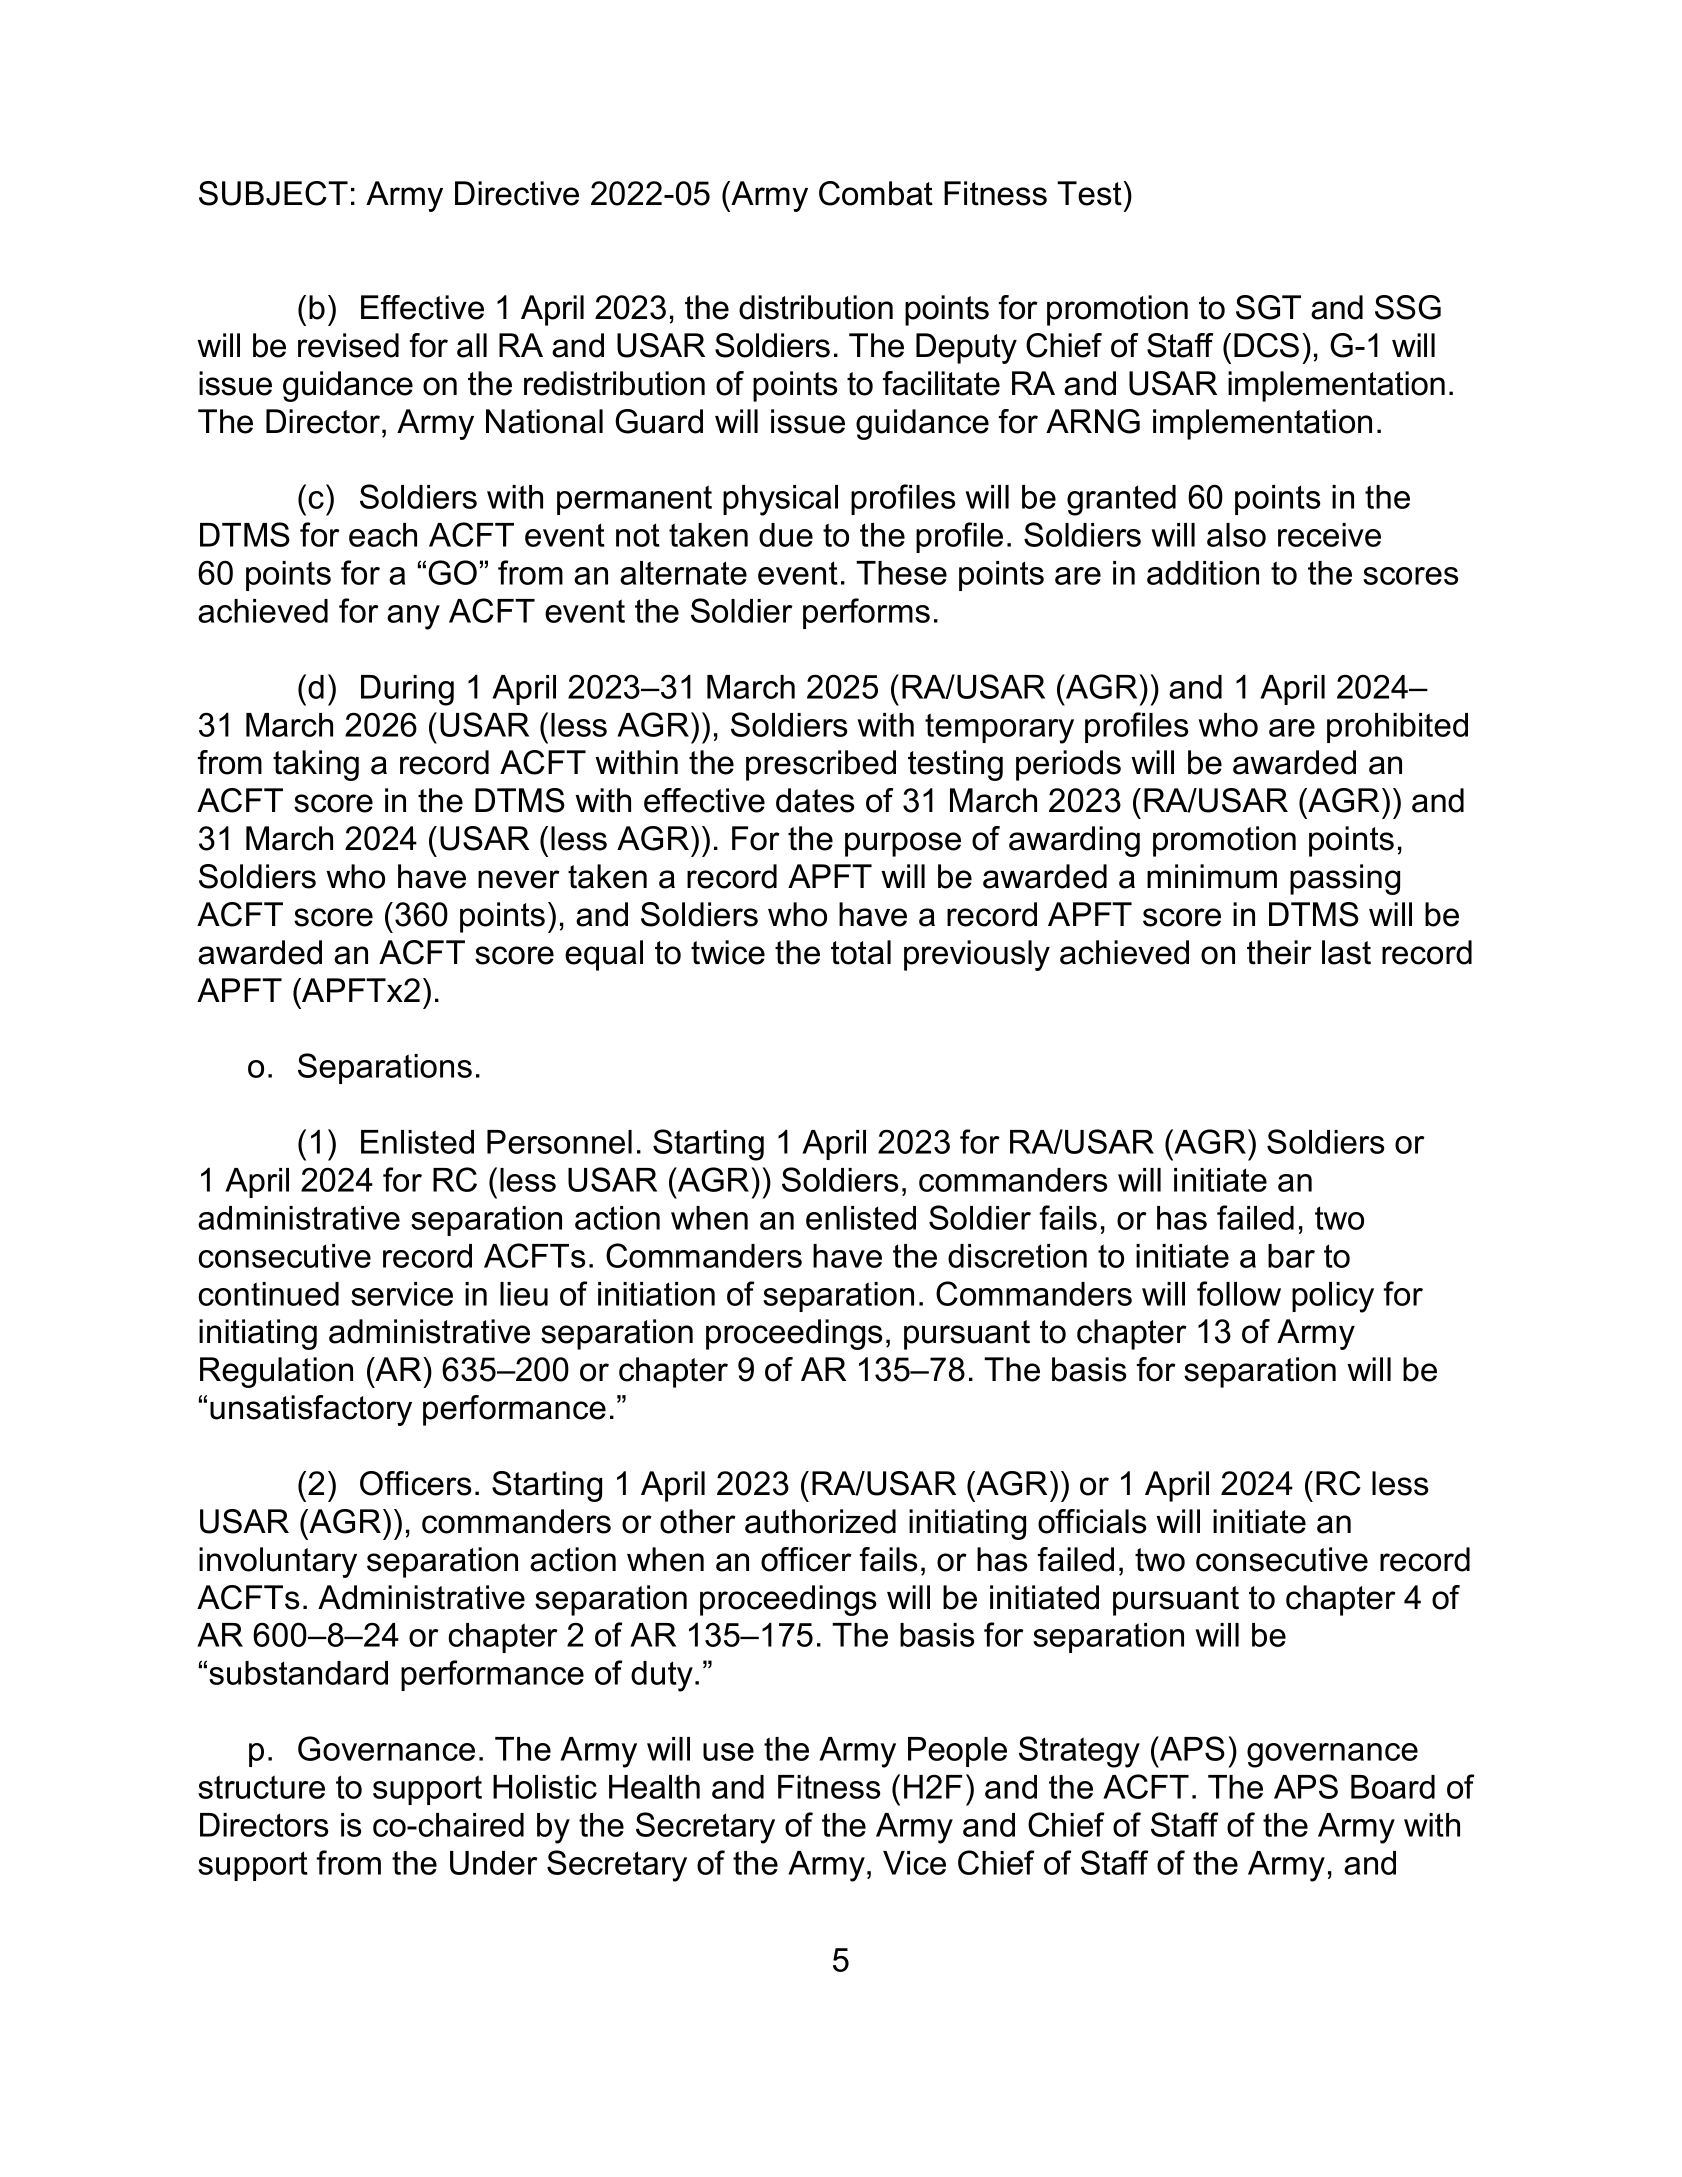 This image has width=1682, height=2177. What do you see at coordinates (656, 1294) in the image?
I see `initiation` at bounding box center [656, 1294].
